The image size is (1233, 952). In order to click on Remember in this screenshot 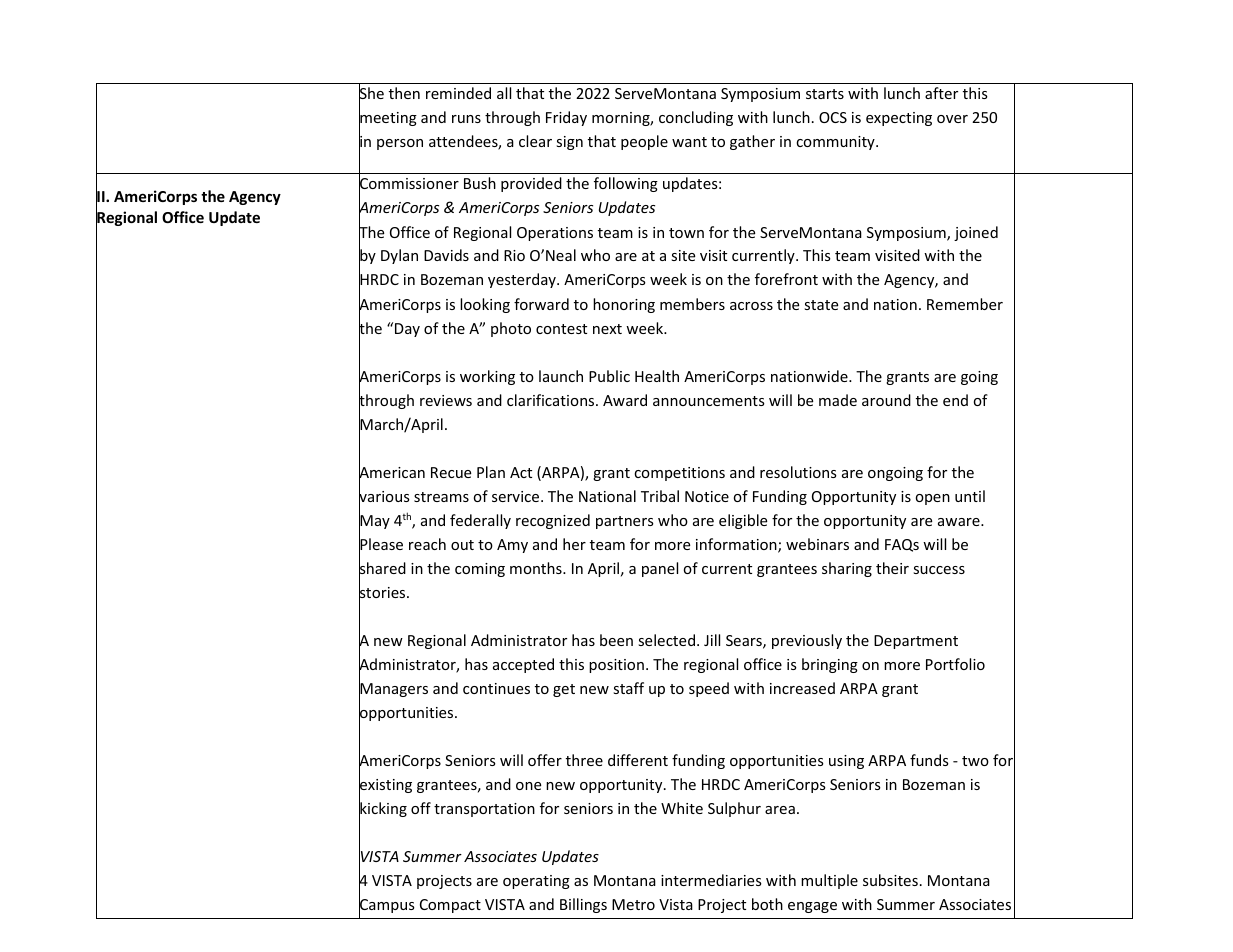, I will do `click(965, 304)`.
